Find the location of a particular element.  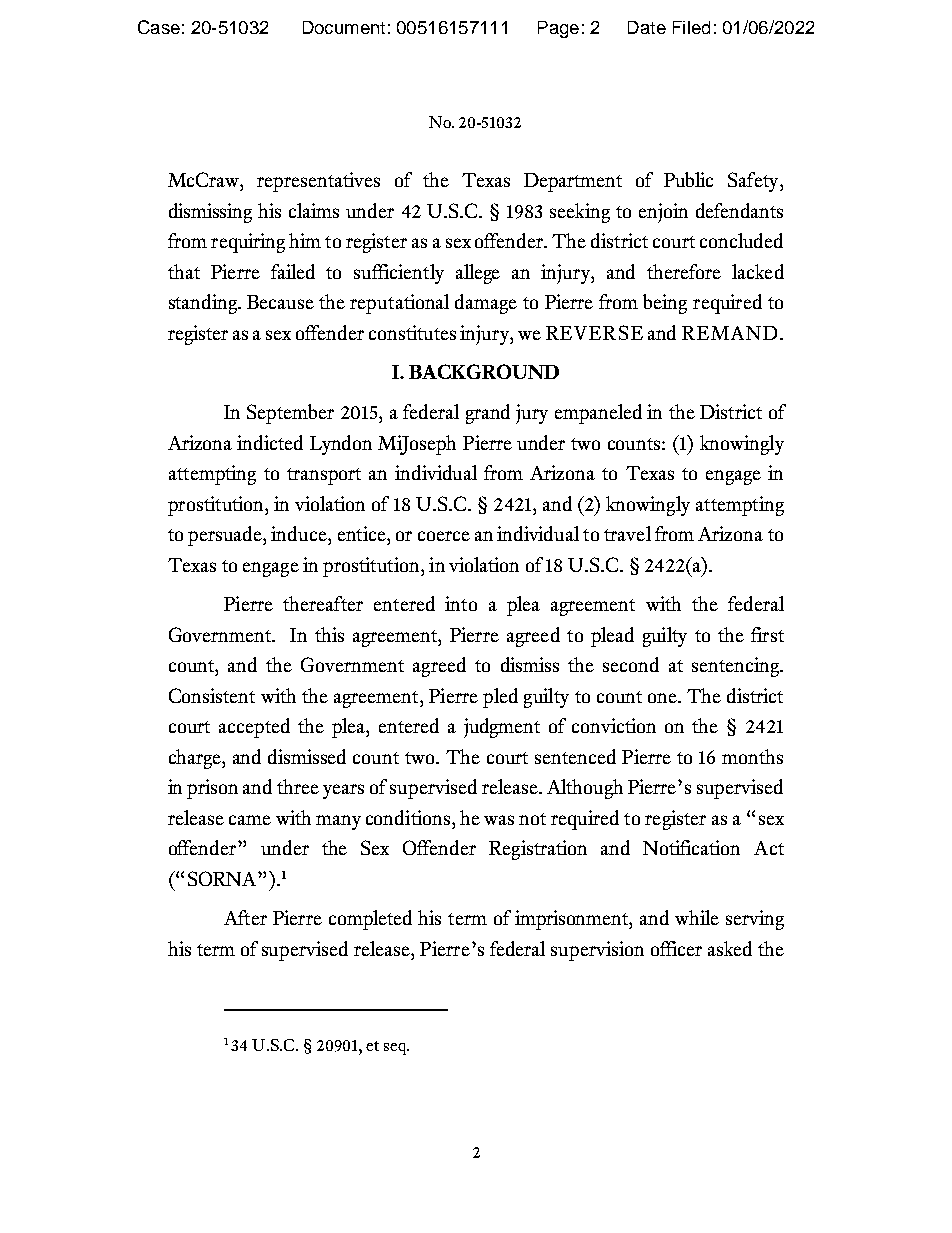

persuade is located at coordinates (226, 536).
